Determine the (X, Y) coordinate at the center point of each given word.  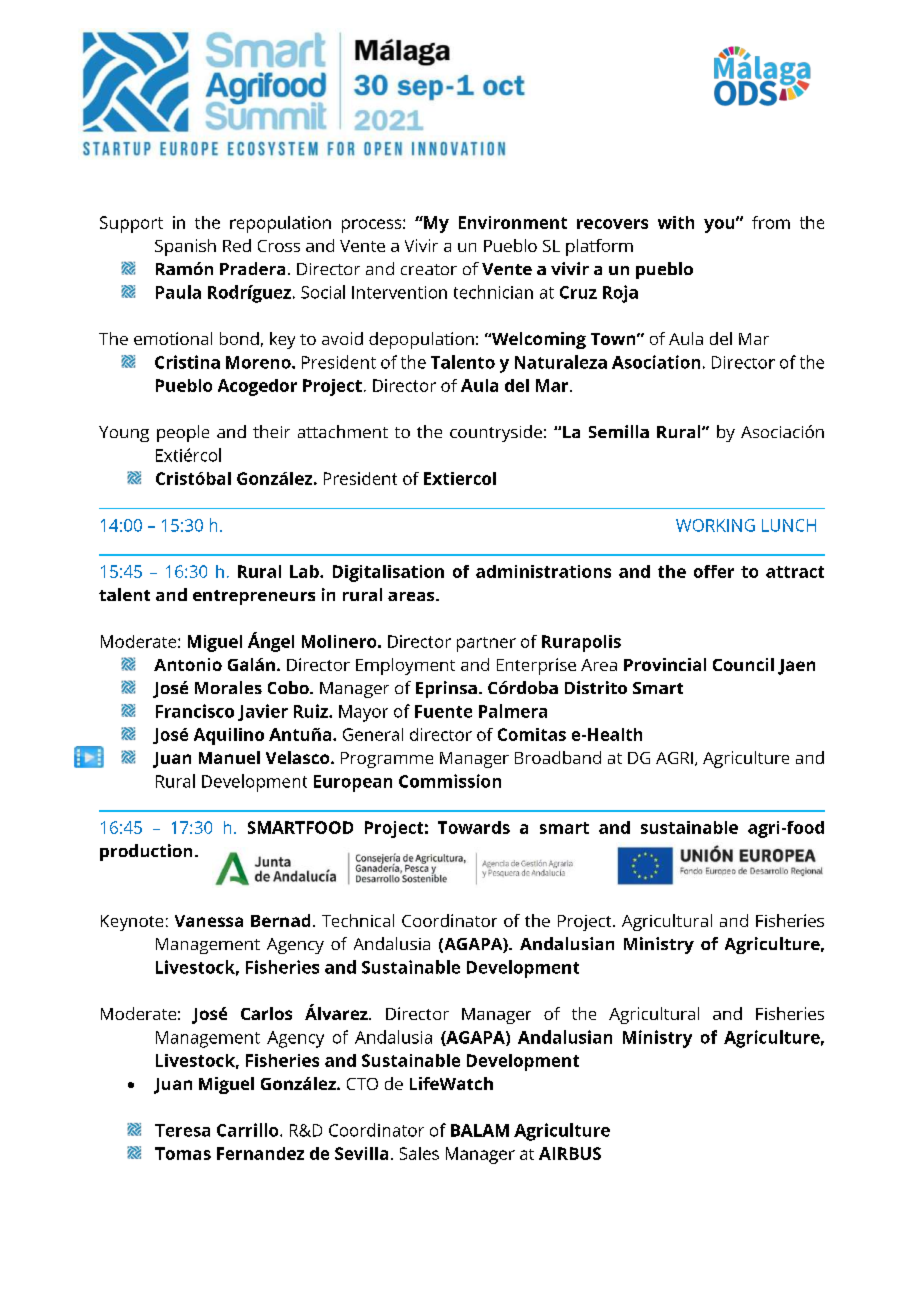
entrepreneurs (254, 597)
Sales (419, 1153)
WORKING (715, 525)
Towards (474, 827)
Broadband (558, 757)
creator (429, 269)
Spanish (185, 247)
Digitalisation (388, 573)
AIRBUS (570, 1153)
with (676, 222)
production (146, 852)
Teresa (182, 1130)
